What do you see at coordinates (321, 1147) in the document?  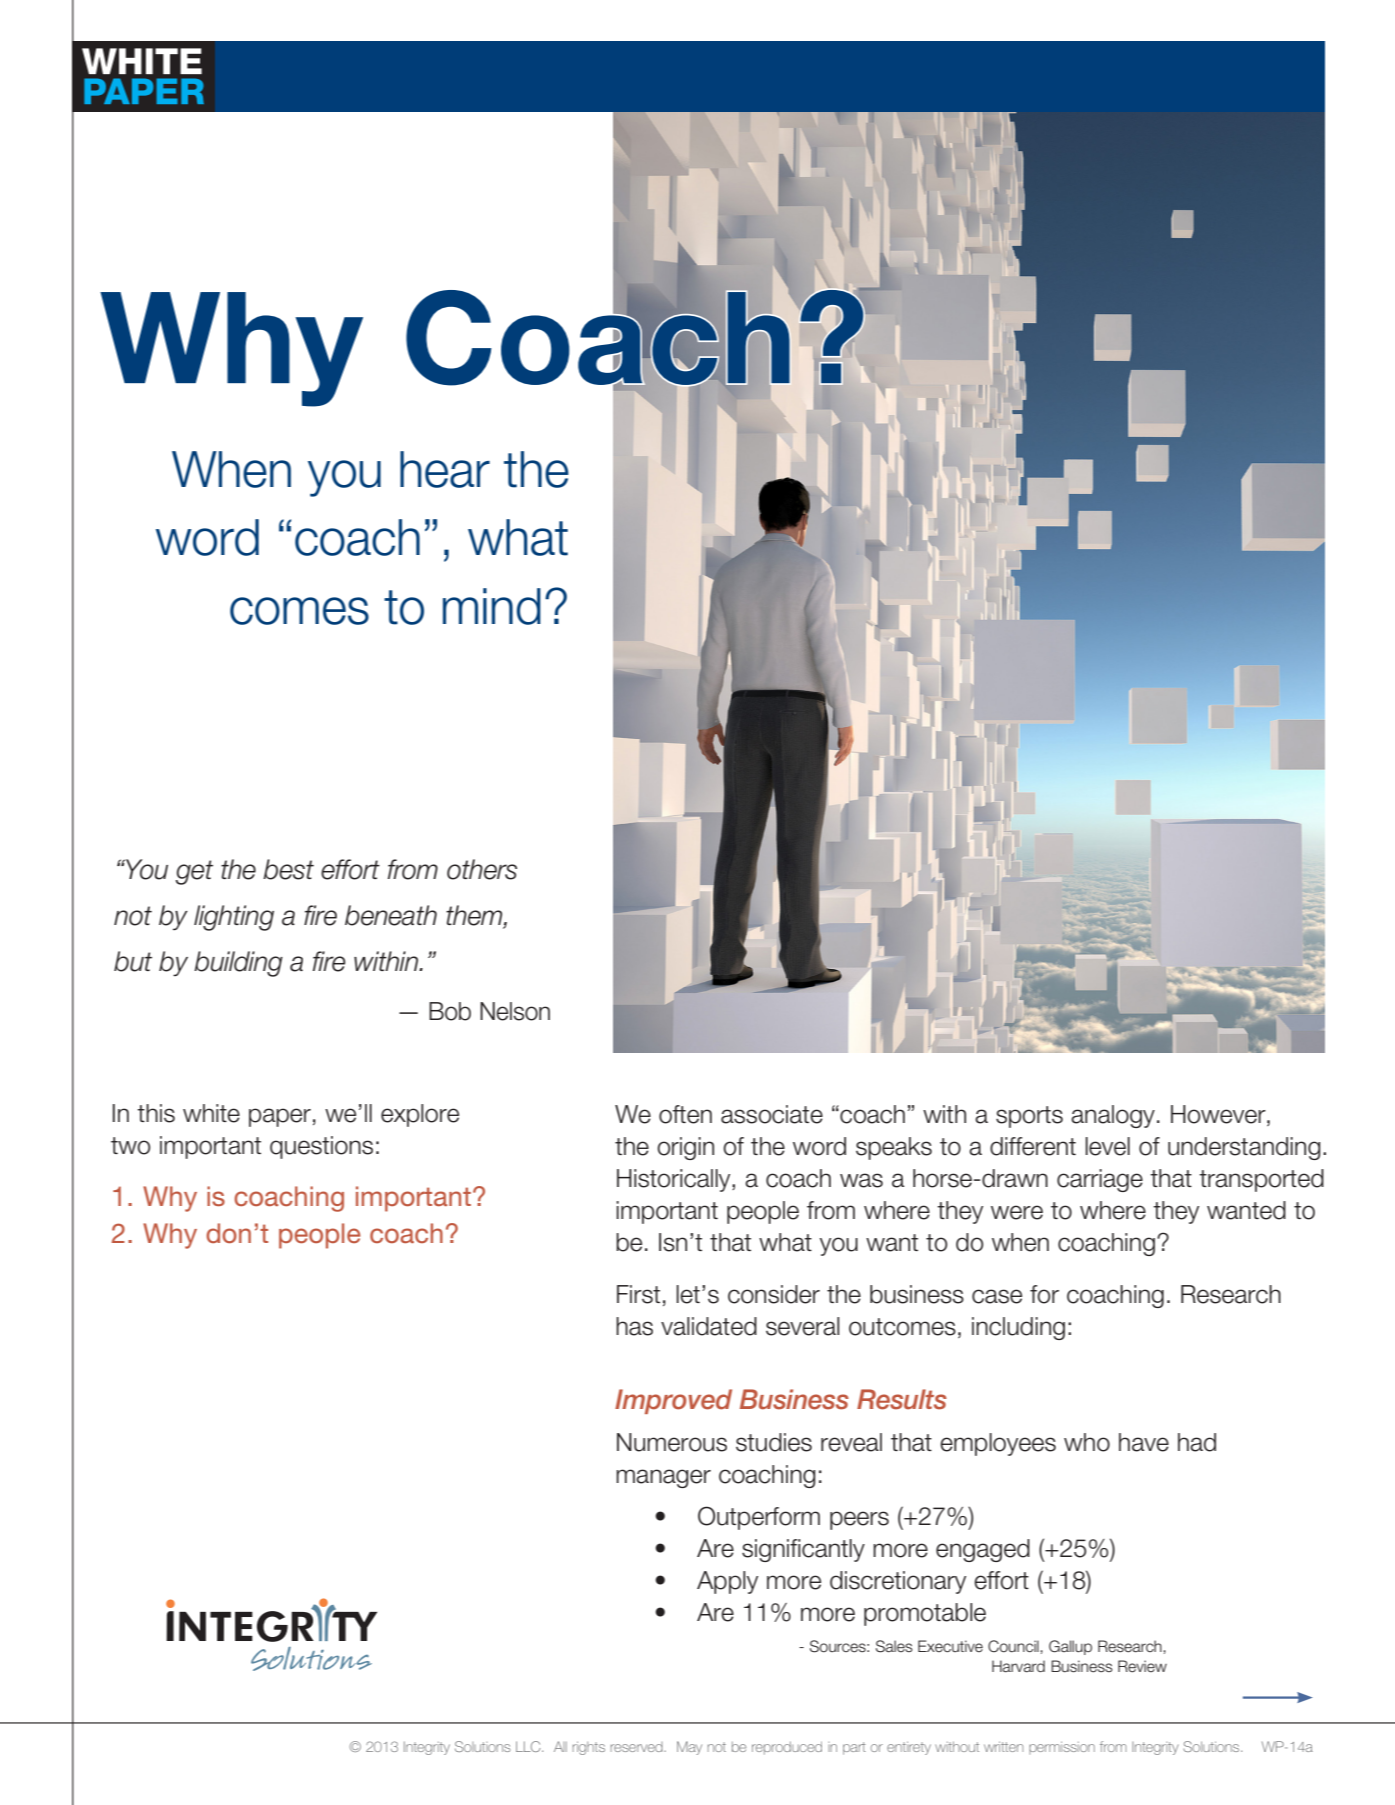 I see `questions` at bounding box center [321, 1147].
